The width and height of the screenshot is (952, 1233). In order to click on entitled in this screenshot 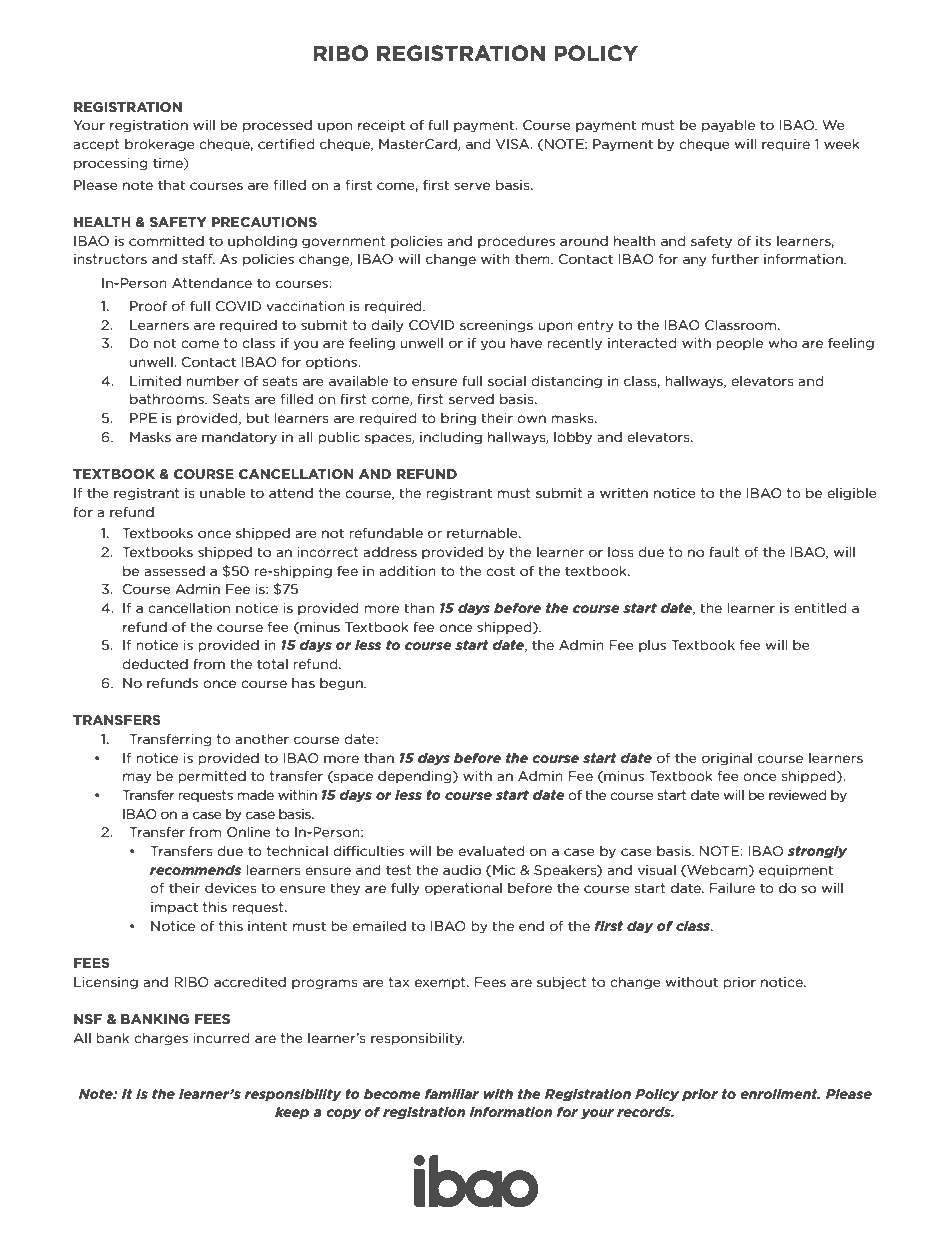, I will do `click(820, 607)`.
